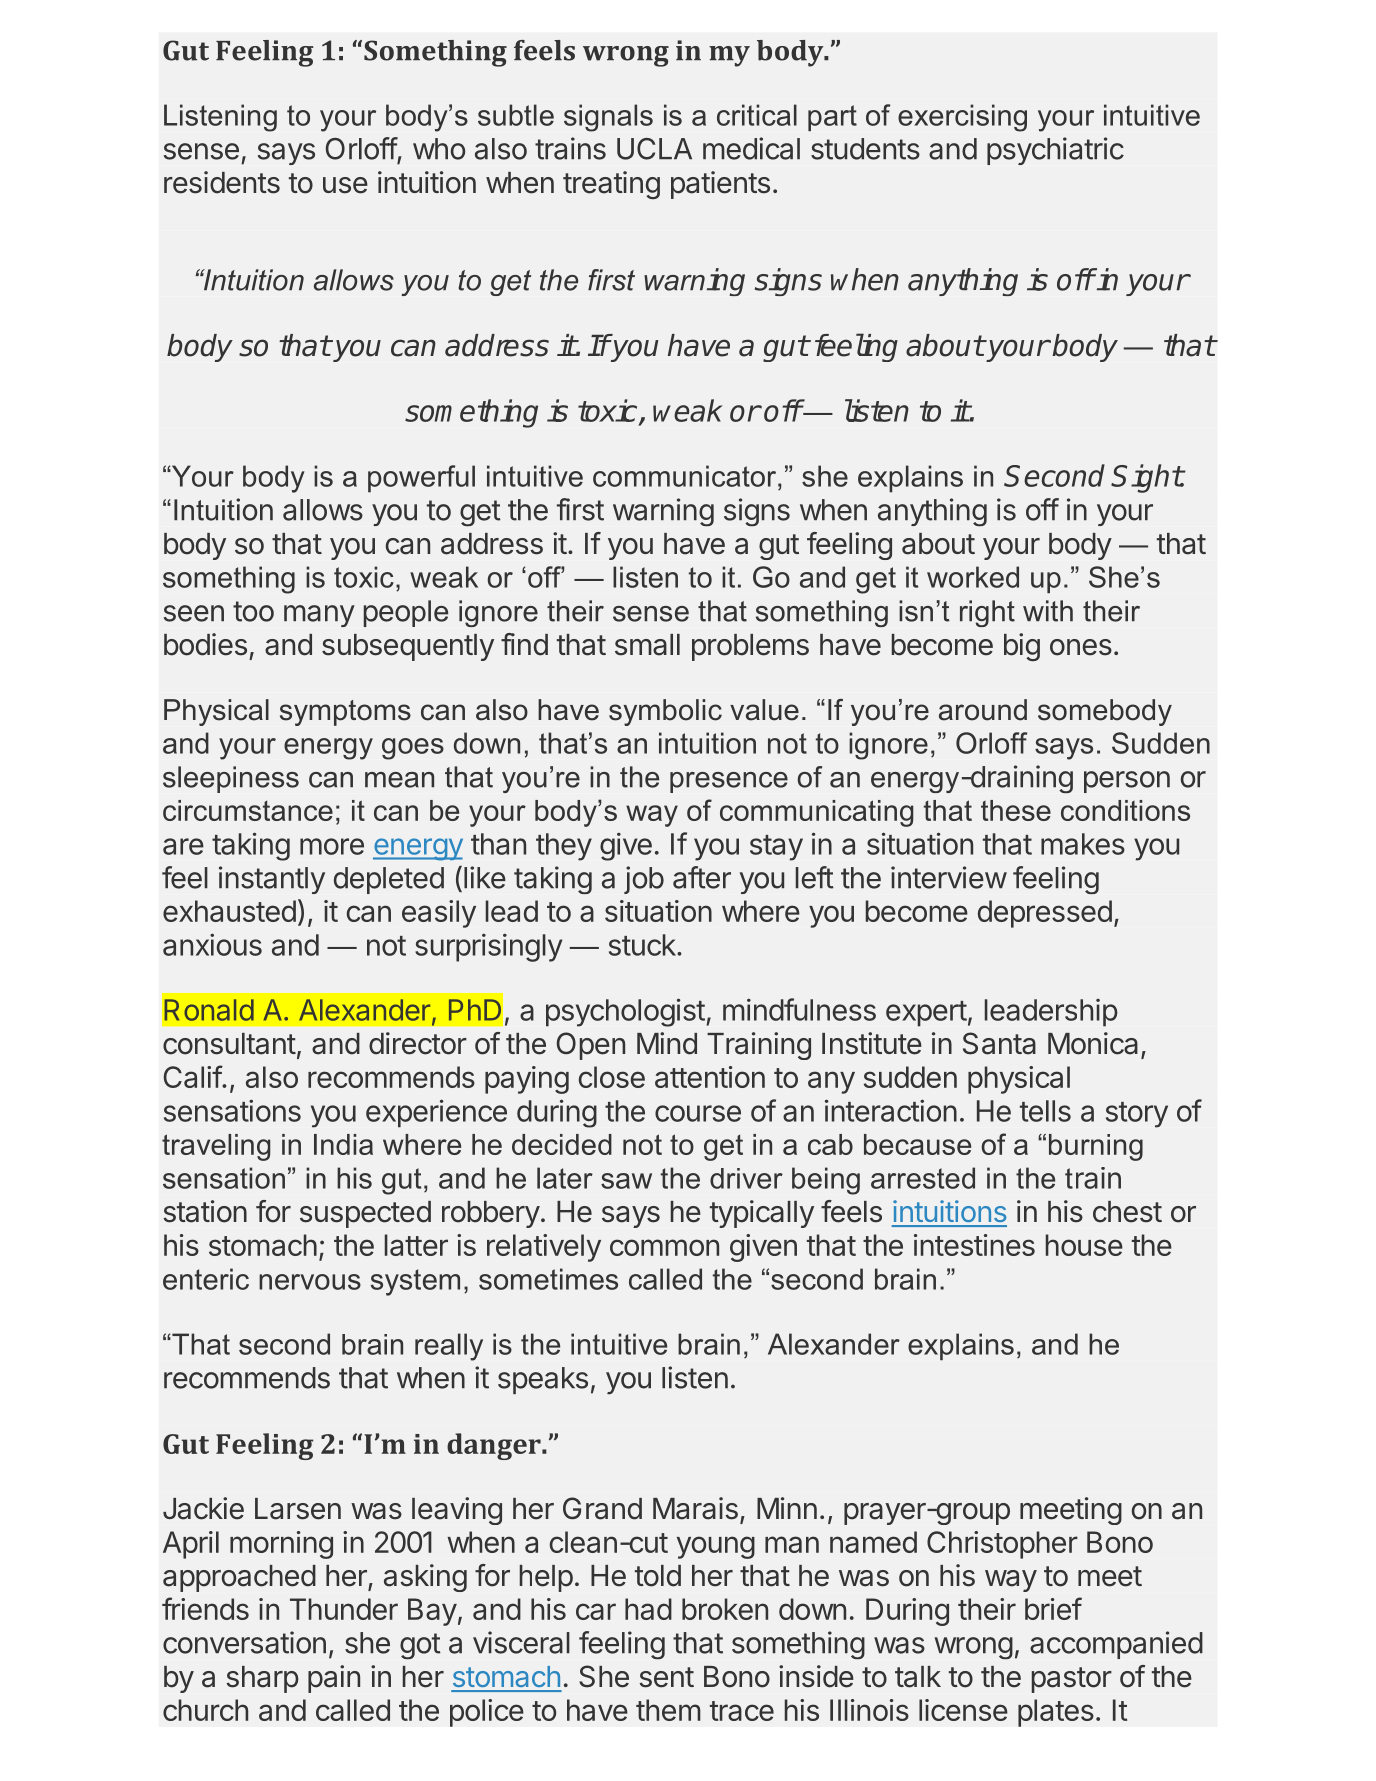  Describe the element at coordinates (262, 1679) in the screenshot. I see `sharp` at that location.
